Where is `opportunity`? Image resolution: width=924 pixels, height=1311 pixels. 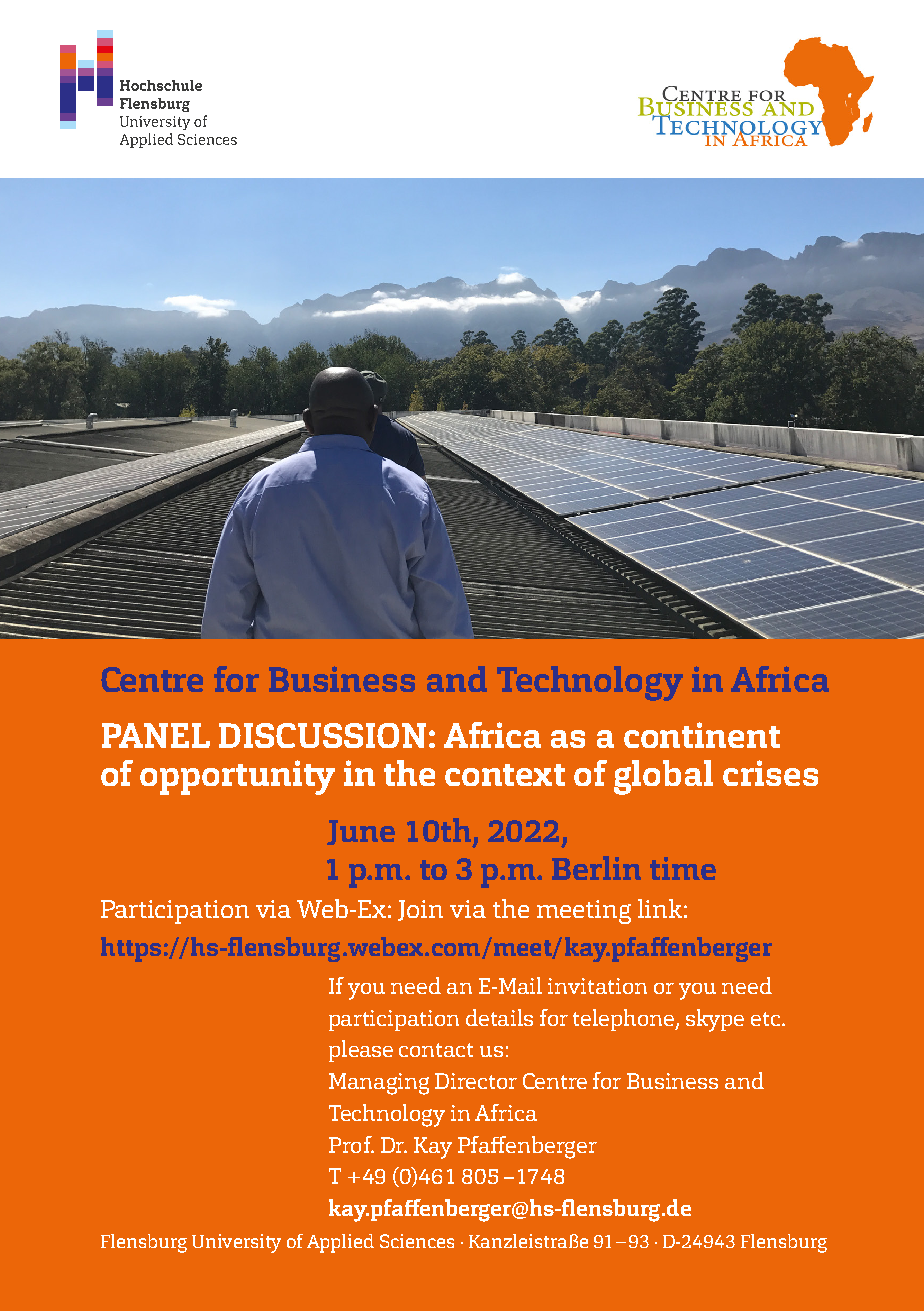
opportunity is located at coordinates (237, 777).
